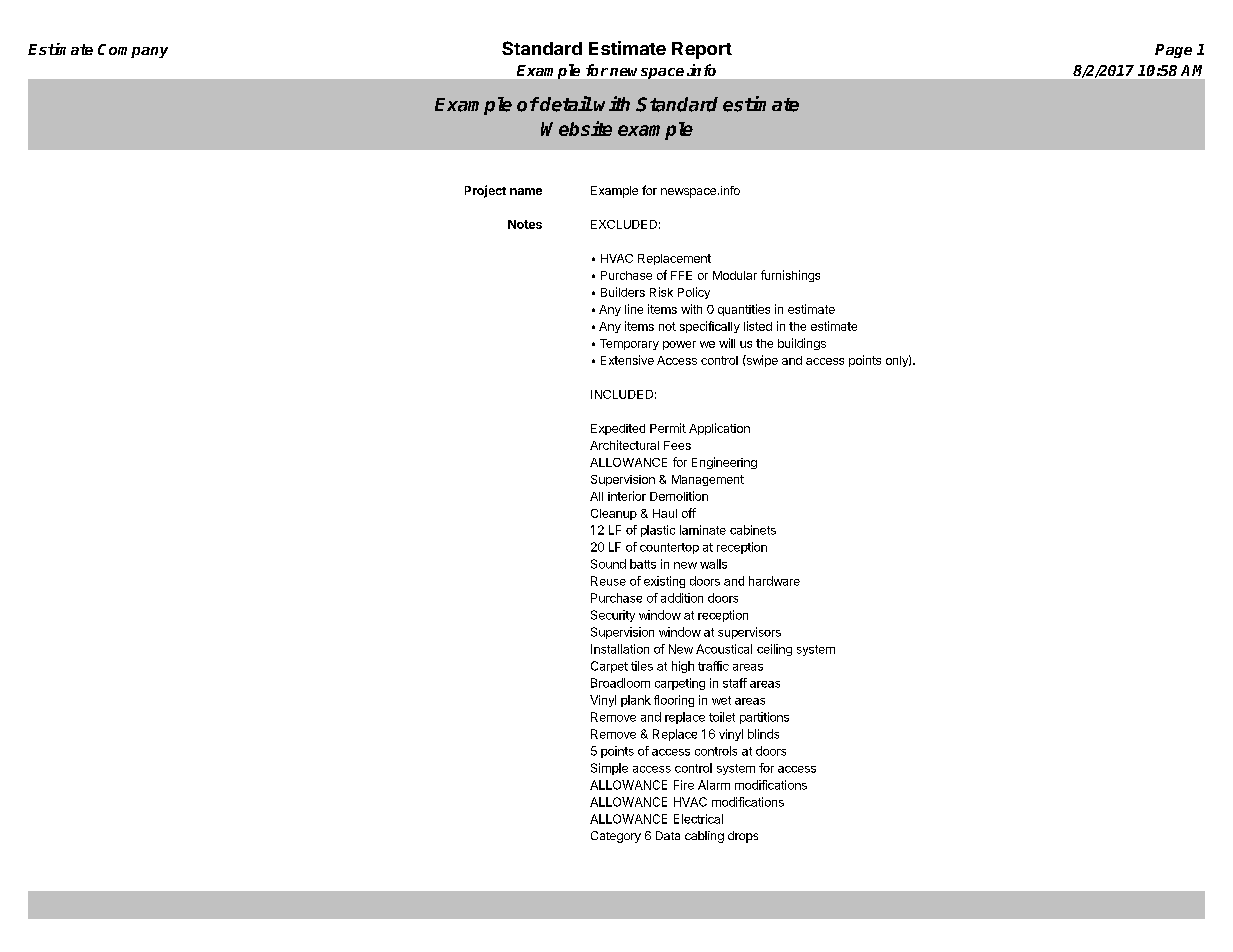  What do you see at coordinates (133, 51) in the image?
I see `Company` at bounding box center [133, 51].
